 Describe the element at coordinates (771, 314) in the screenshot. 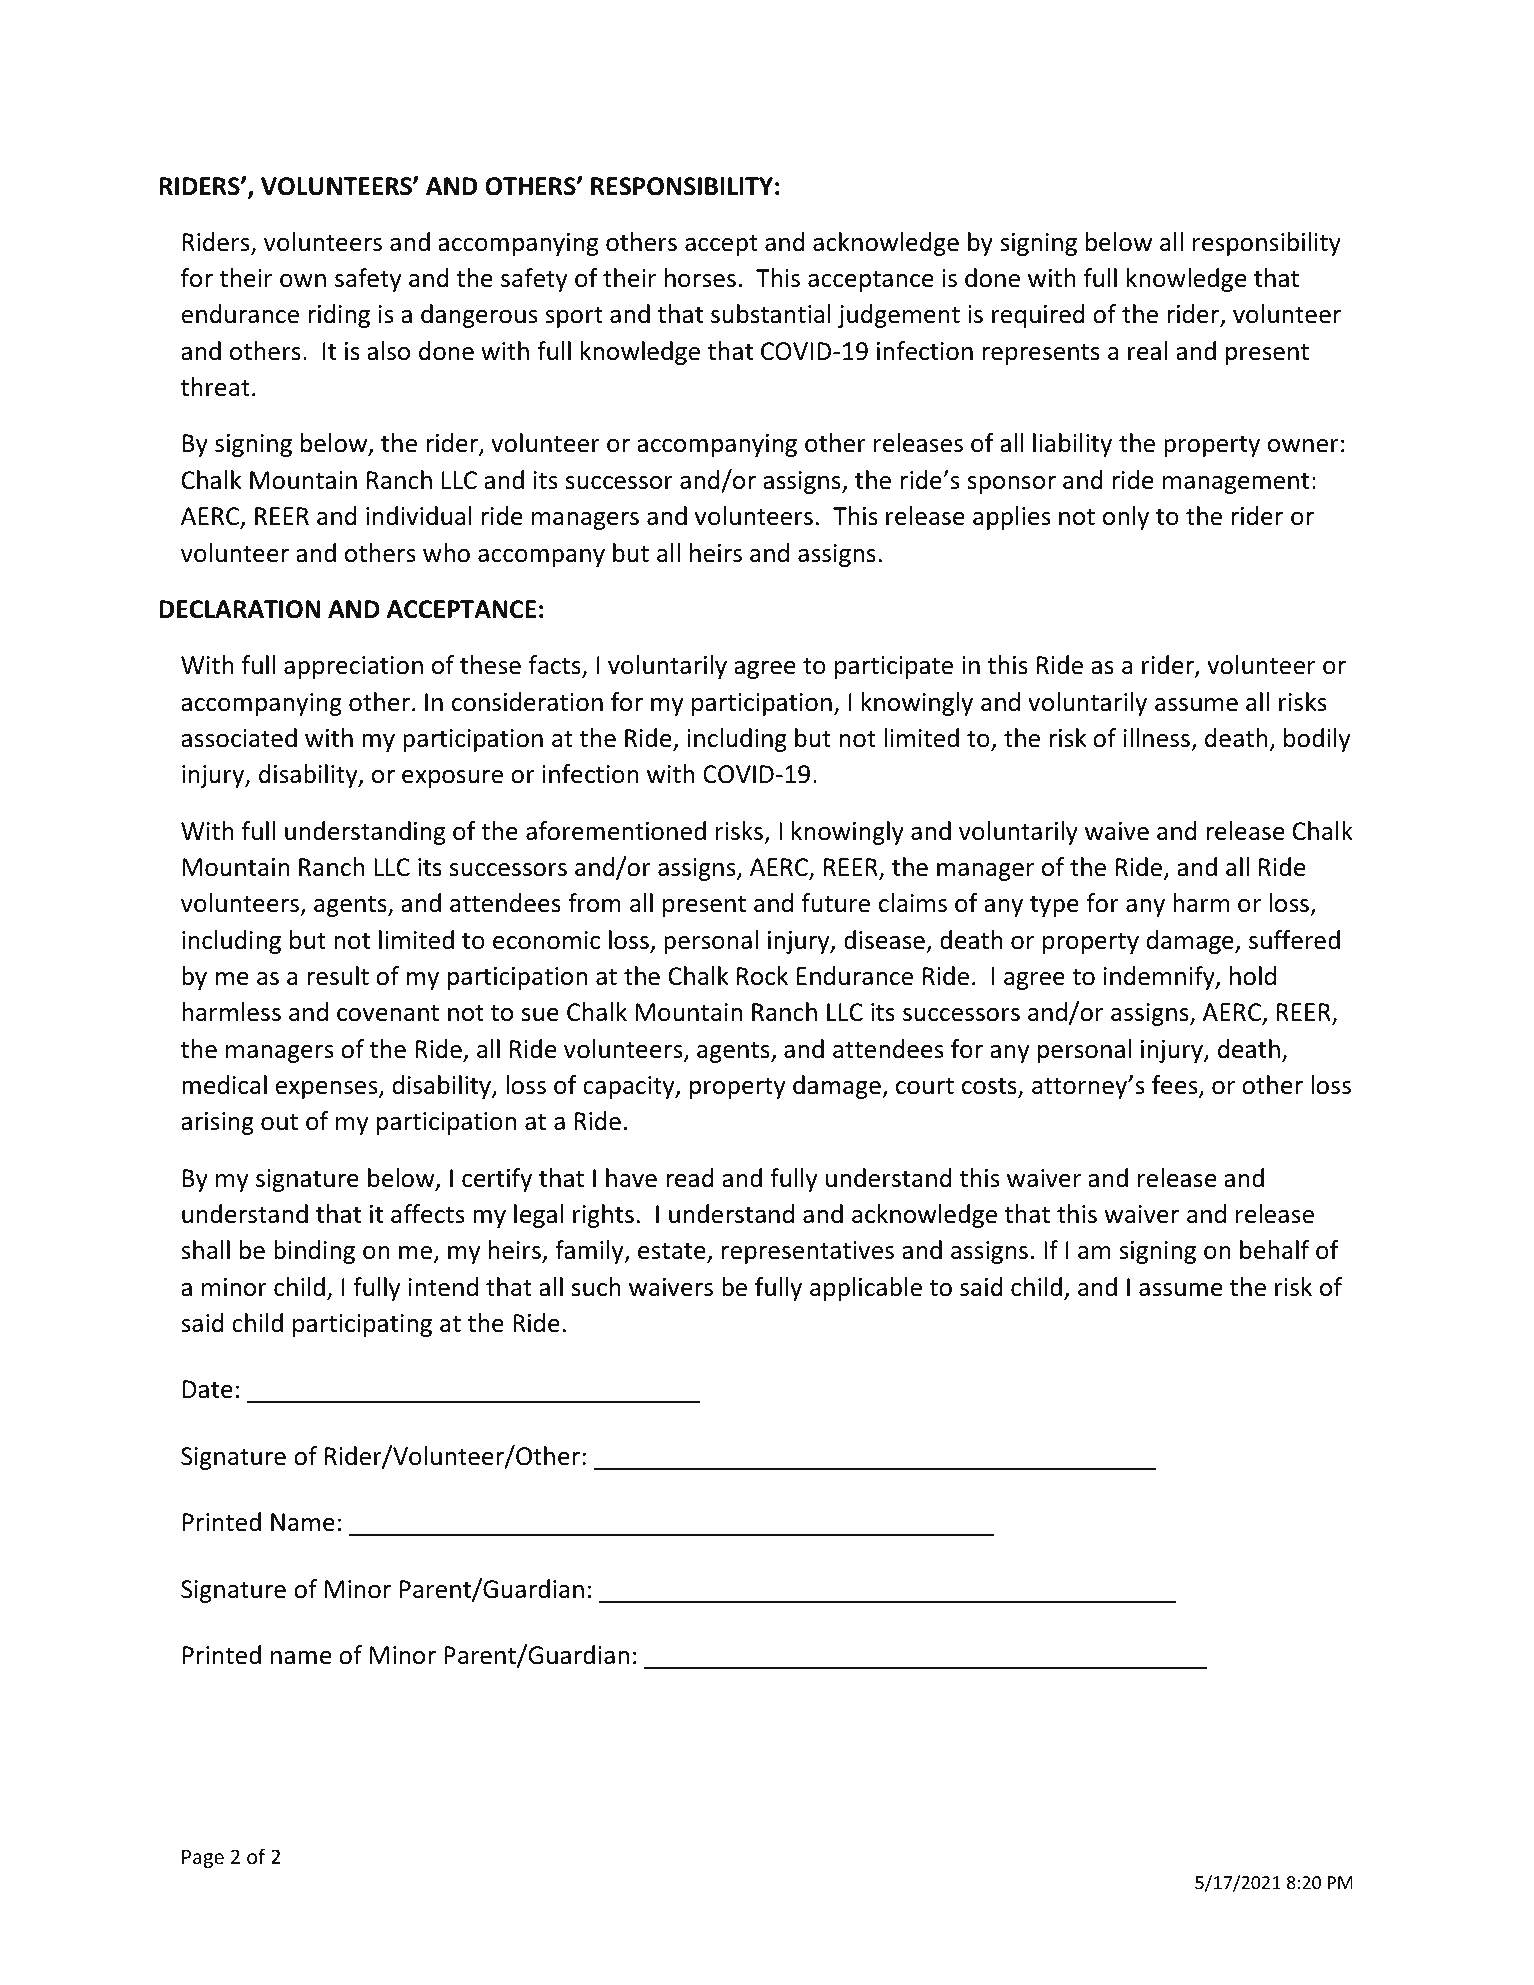

I see `substantial` at that location.
